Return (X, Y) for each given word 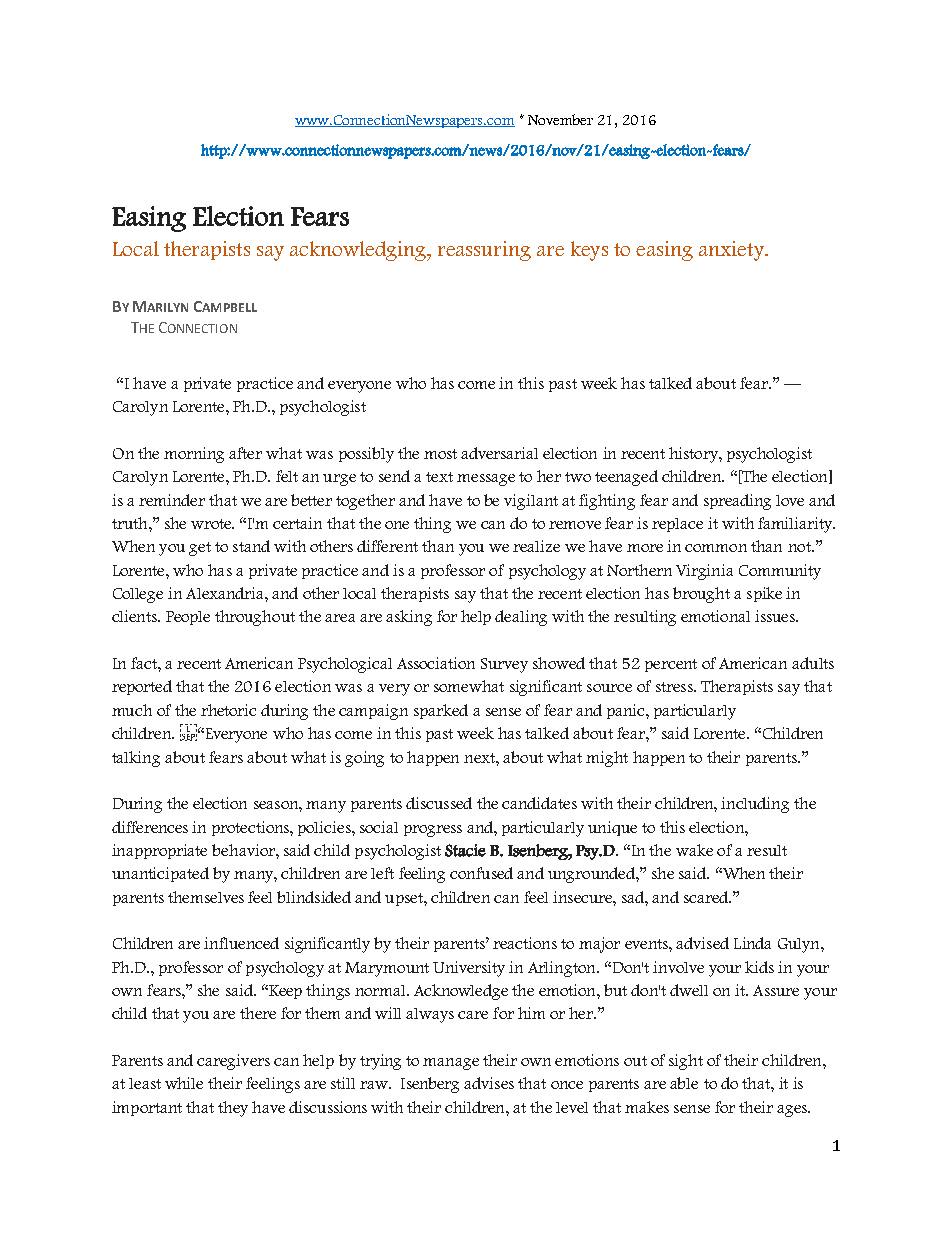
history (694, 455)
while (184, 1083)
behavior (244, 850)
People (188, 618)
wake (694, 850)
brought (701, 595)
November (560, 119)
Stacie (465, 850)
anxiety (733, 251)
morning (194, 455)
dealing (521, 618)
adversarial (499, 453)
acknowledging (359, 251)
